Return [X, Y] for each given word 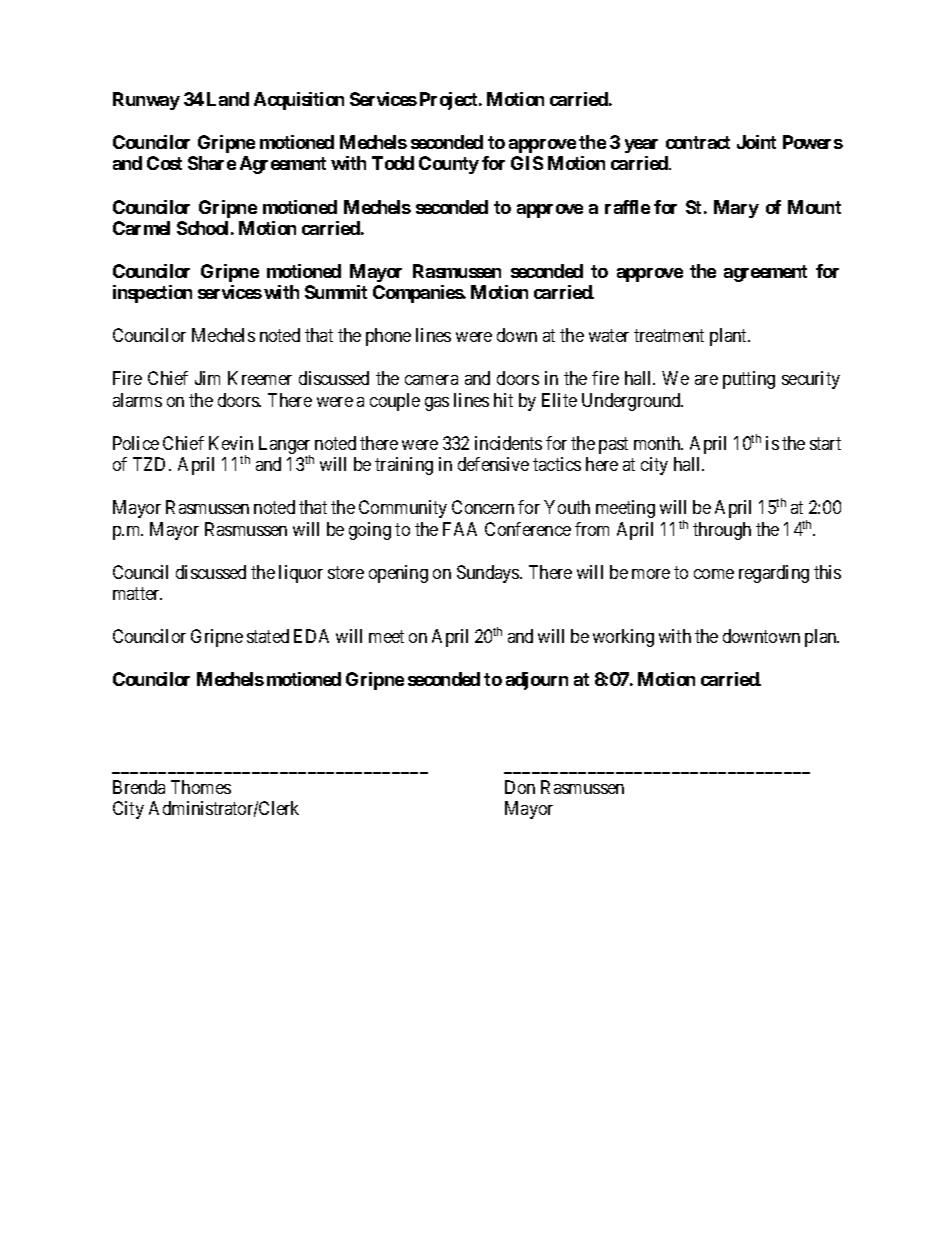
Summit [336, 292]
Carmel [141, 228]
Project [450, 101]
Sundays [489, 574]
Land [228, 99]
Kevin [231, 443]
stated [268, 636]
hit [503, 400]
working [623, 638]
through [722, 531]
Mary [736, 209]
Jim [207, 378]
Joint [756, 142]
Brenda [139, 787]
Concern [483, 507]
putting [749, 380]
